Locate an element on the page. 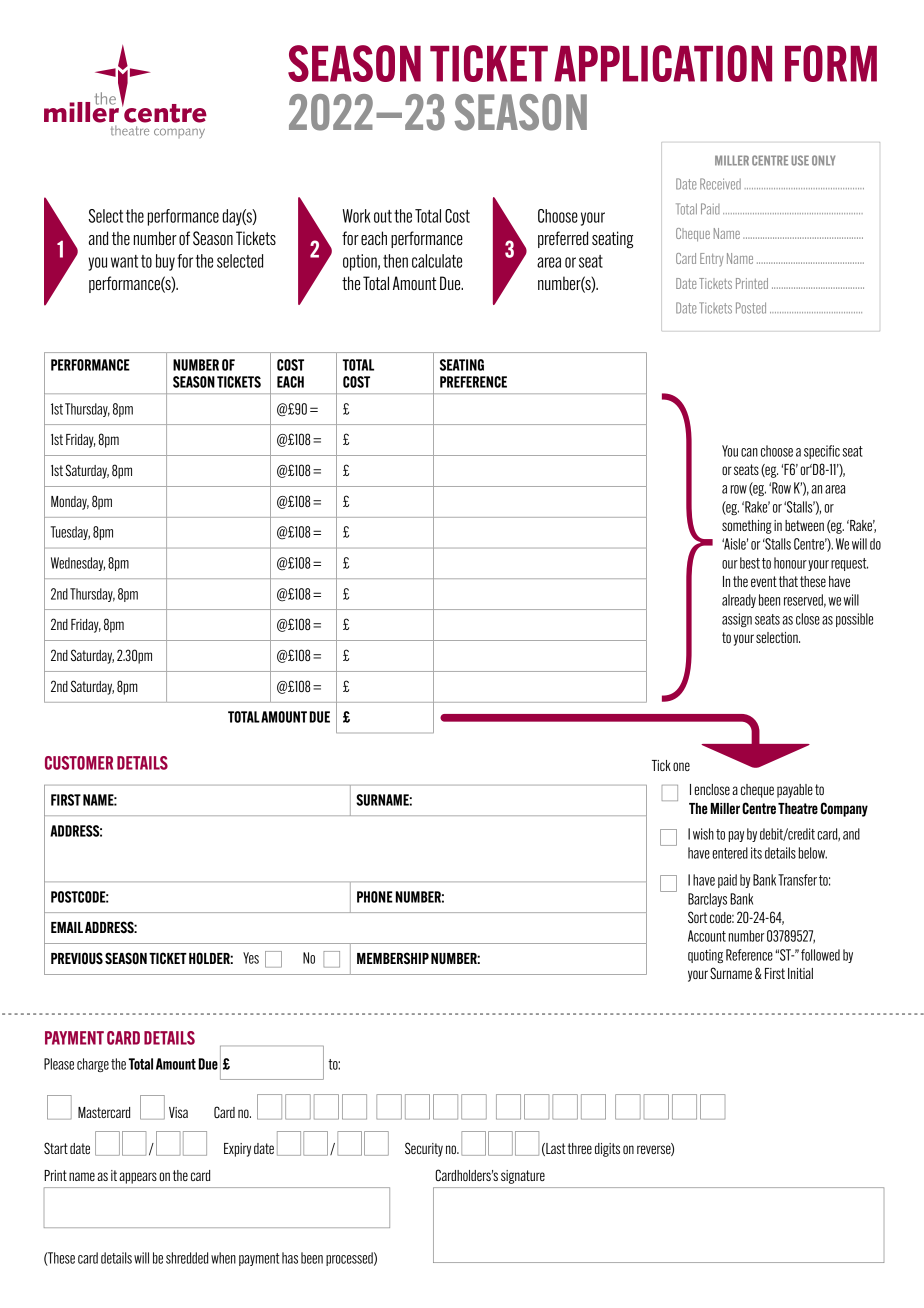  digits is located at coordinates (607, 1150).
